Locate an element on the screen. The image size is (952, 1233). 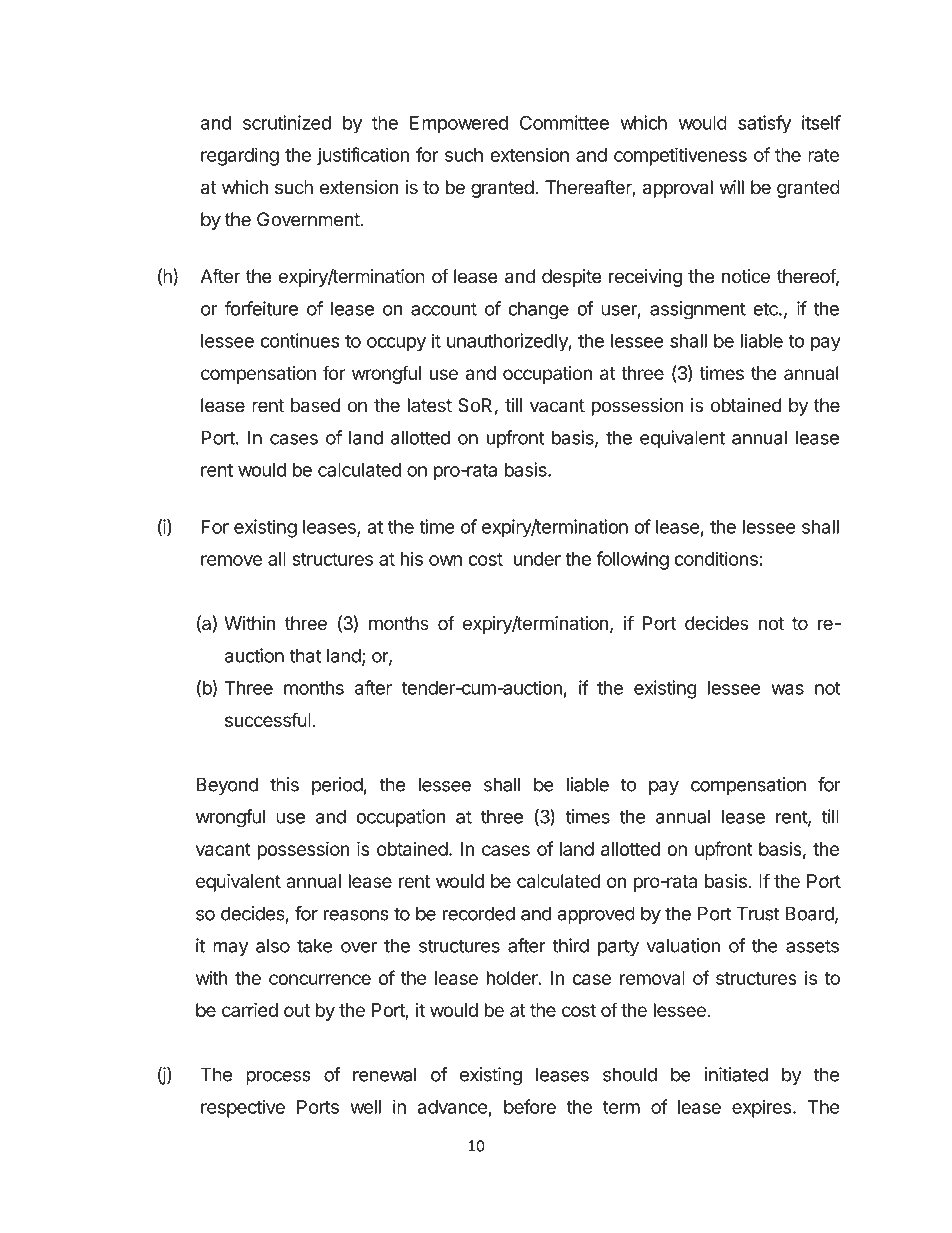
was is located at coordinates (787, 689).
